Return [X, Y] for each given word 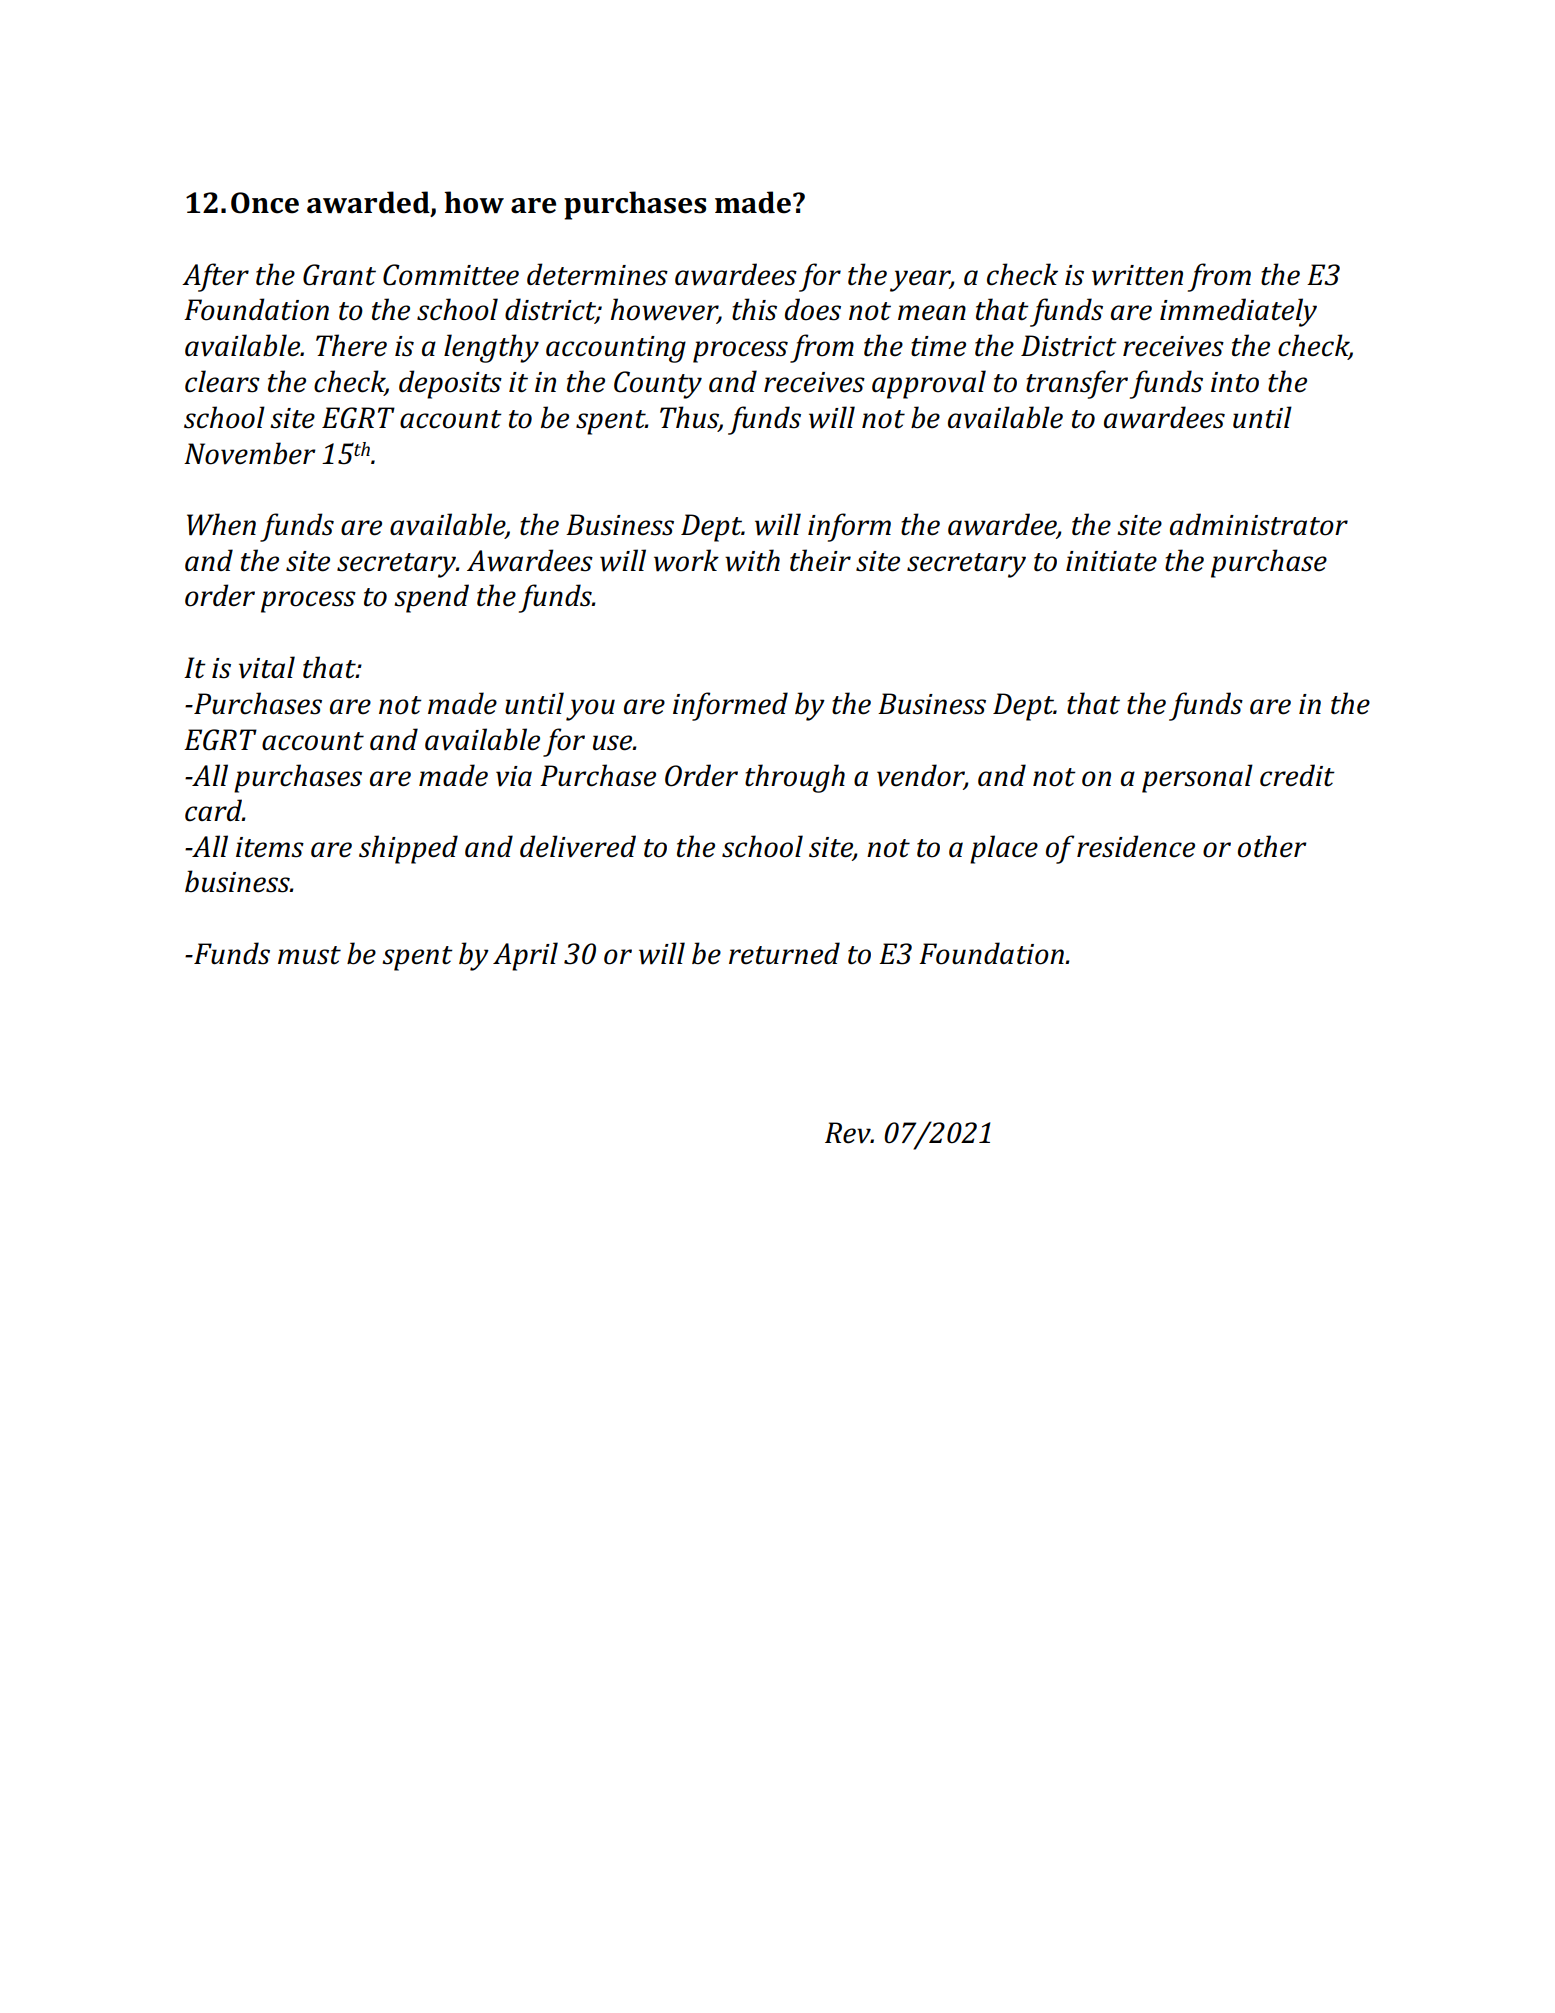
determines [597, 274]
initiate [1111, 561]
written [1137, 275]
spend [431, 598]
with [752, 560]
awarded [369, 203]
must [309, 955]
